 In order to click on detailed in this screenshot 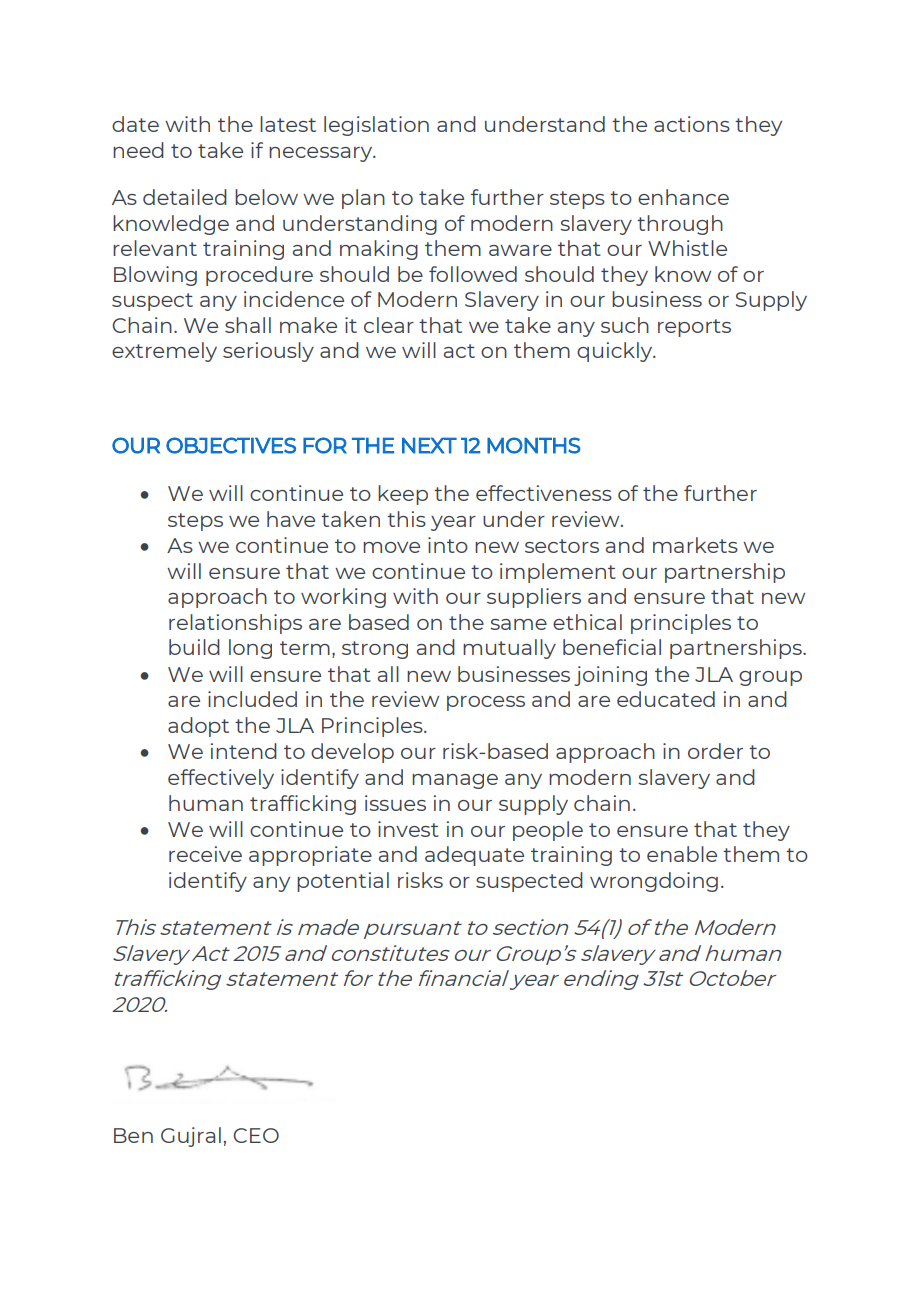, I will do `click(185, 197)`.
